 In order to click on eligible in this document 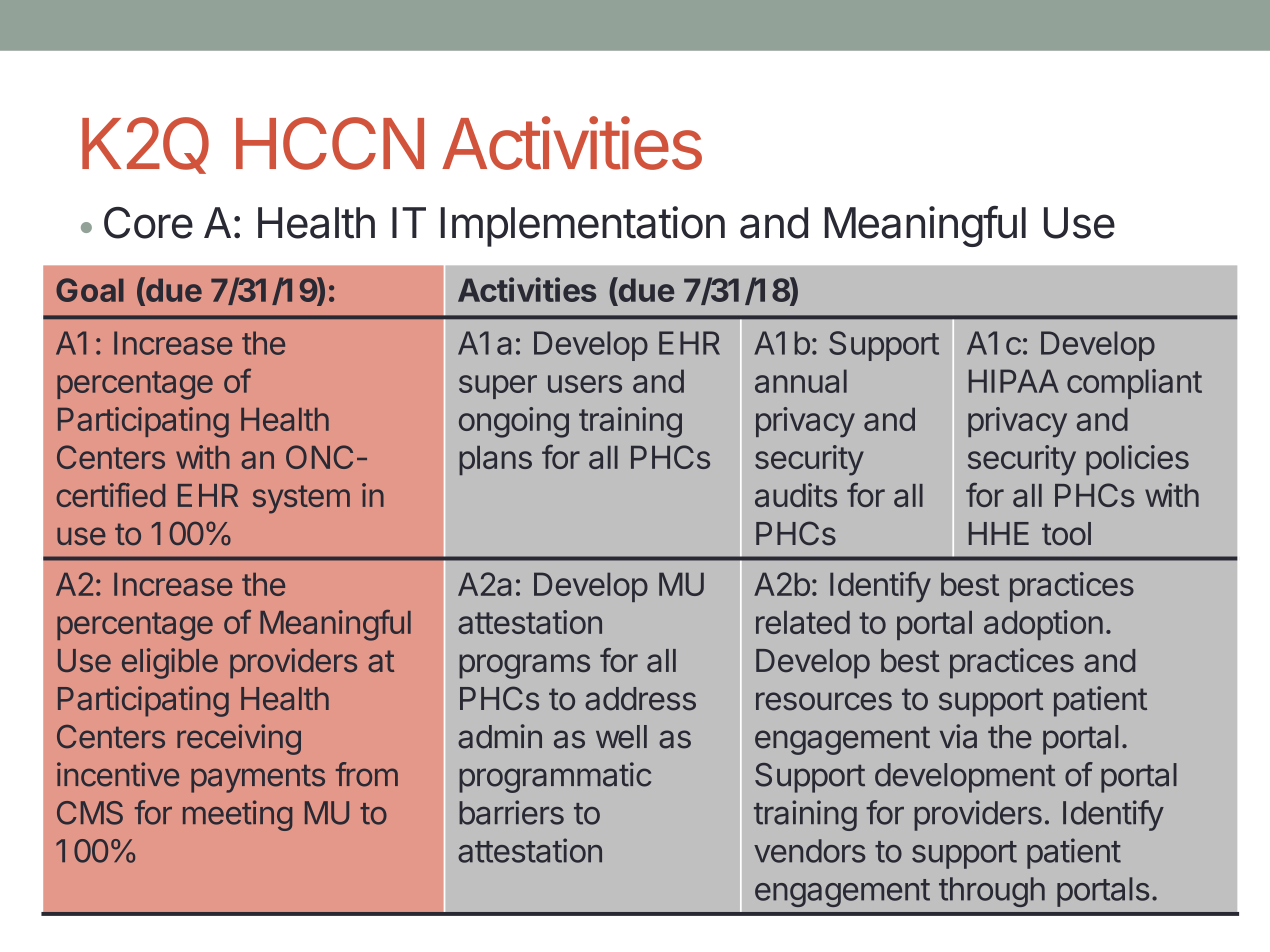, I will do `click(170, 663)`.
